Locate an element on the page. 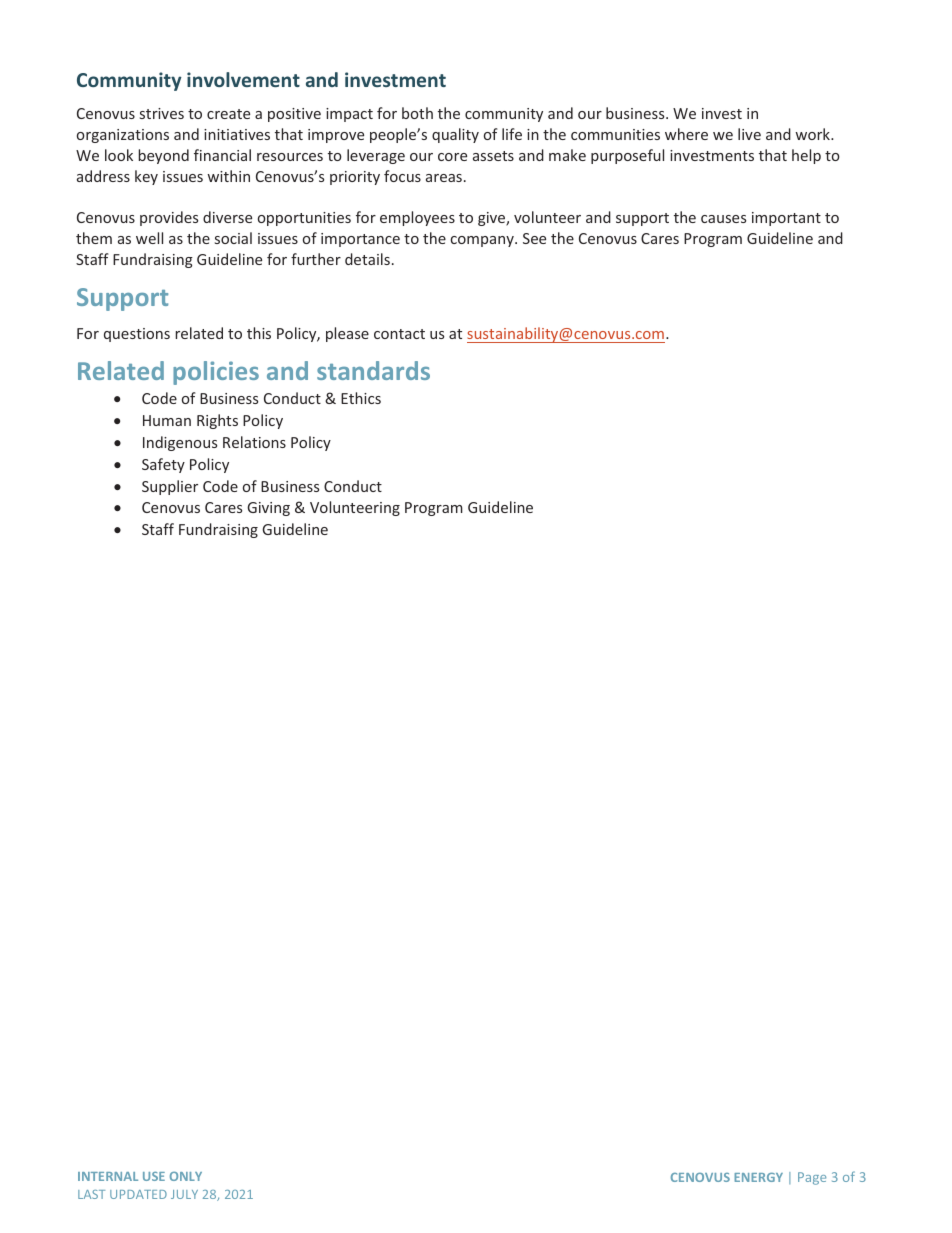 The width and height of the image is (952, 1233). Relations is located at coordinates (254, 442).
